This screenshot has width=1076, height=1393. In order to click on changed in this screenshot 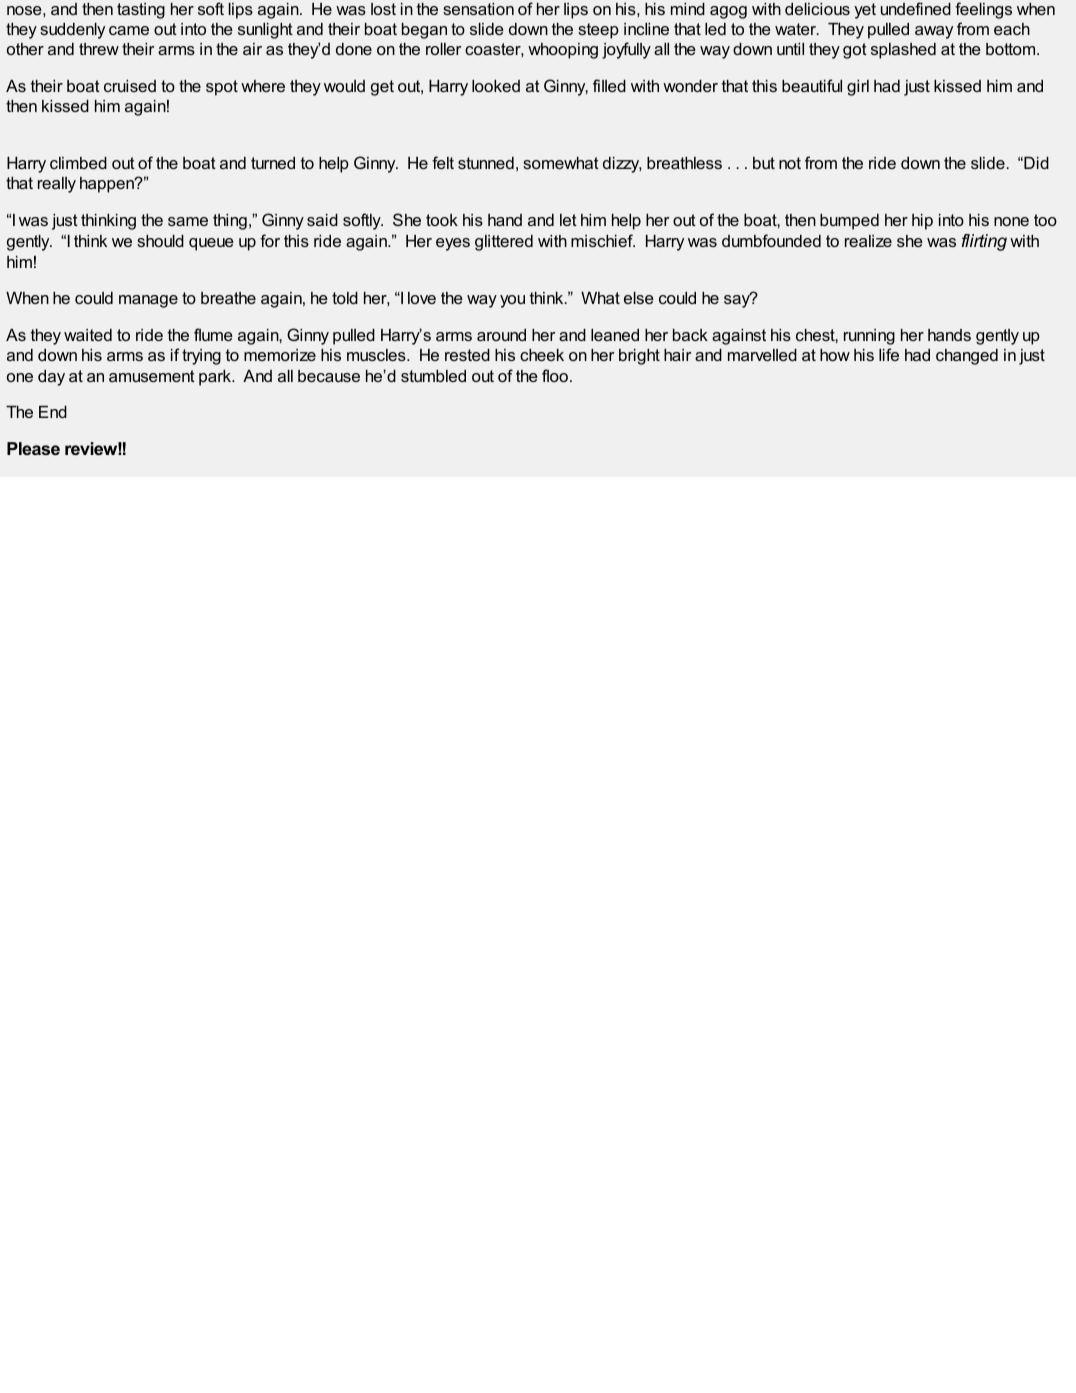, I will do `click(967, 357)`.
